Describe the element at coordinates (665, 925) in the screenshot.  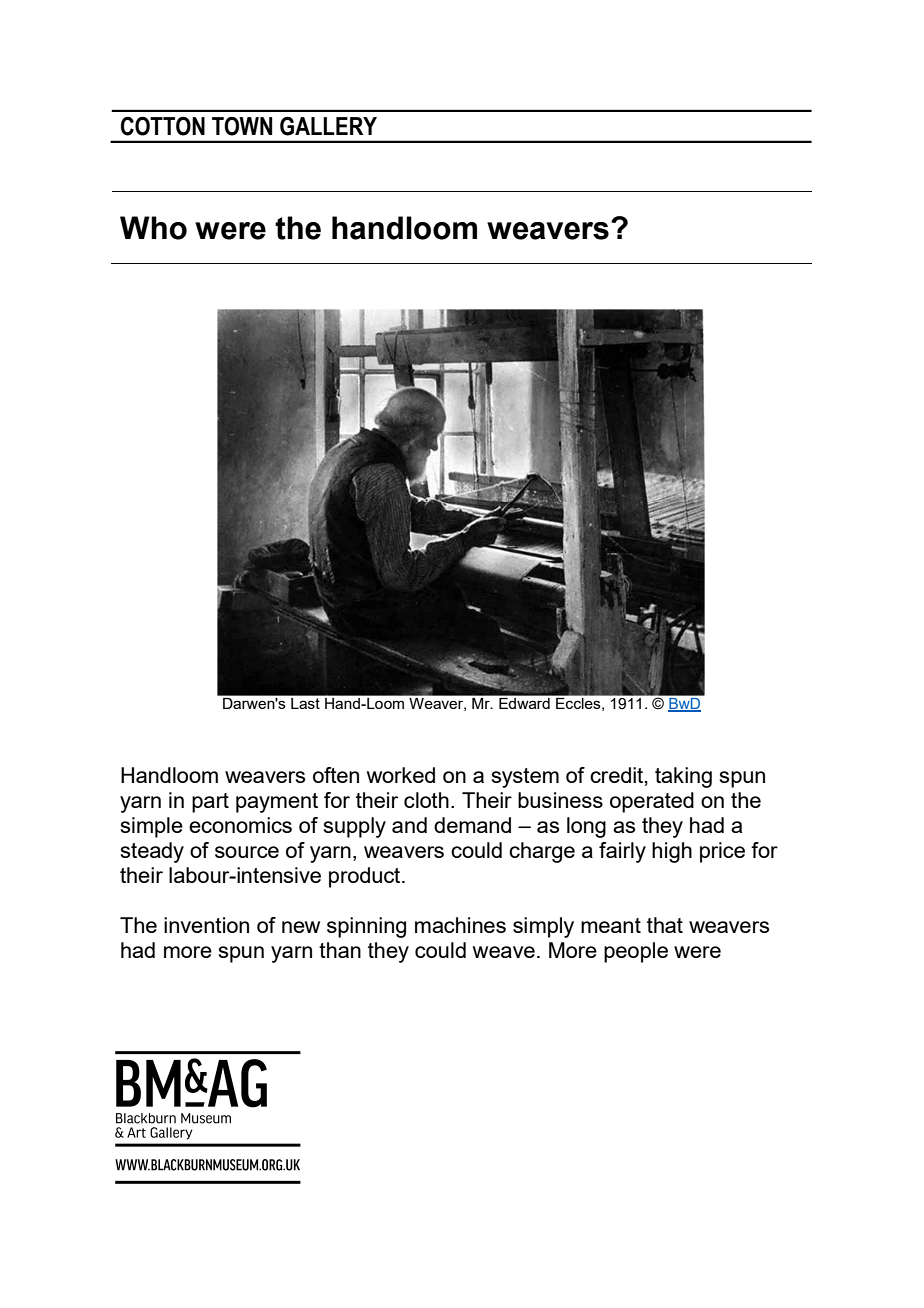
I see `that` at that location.
